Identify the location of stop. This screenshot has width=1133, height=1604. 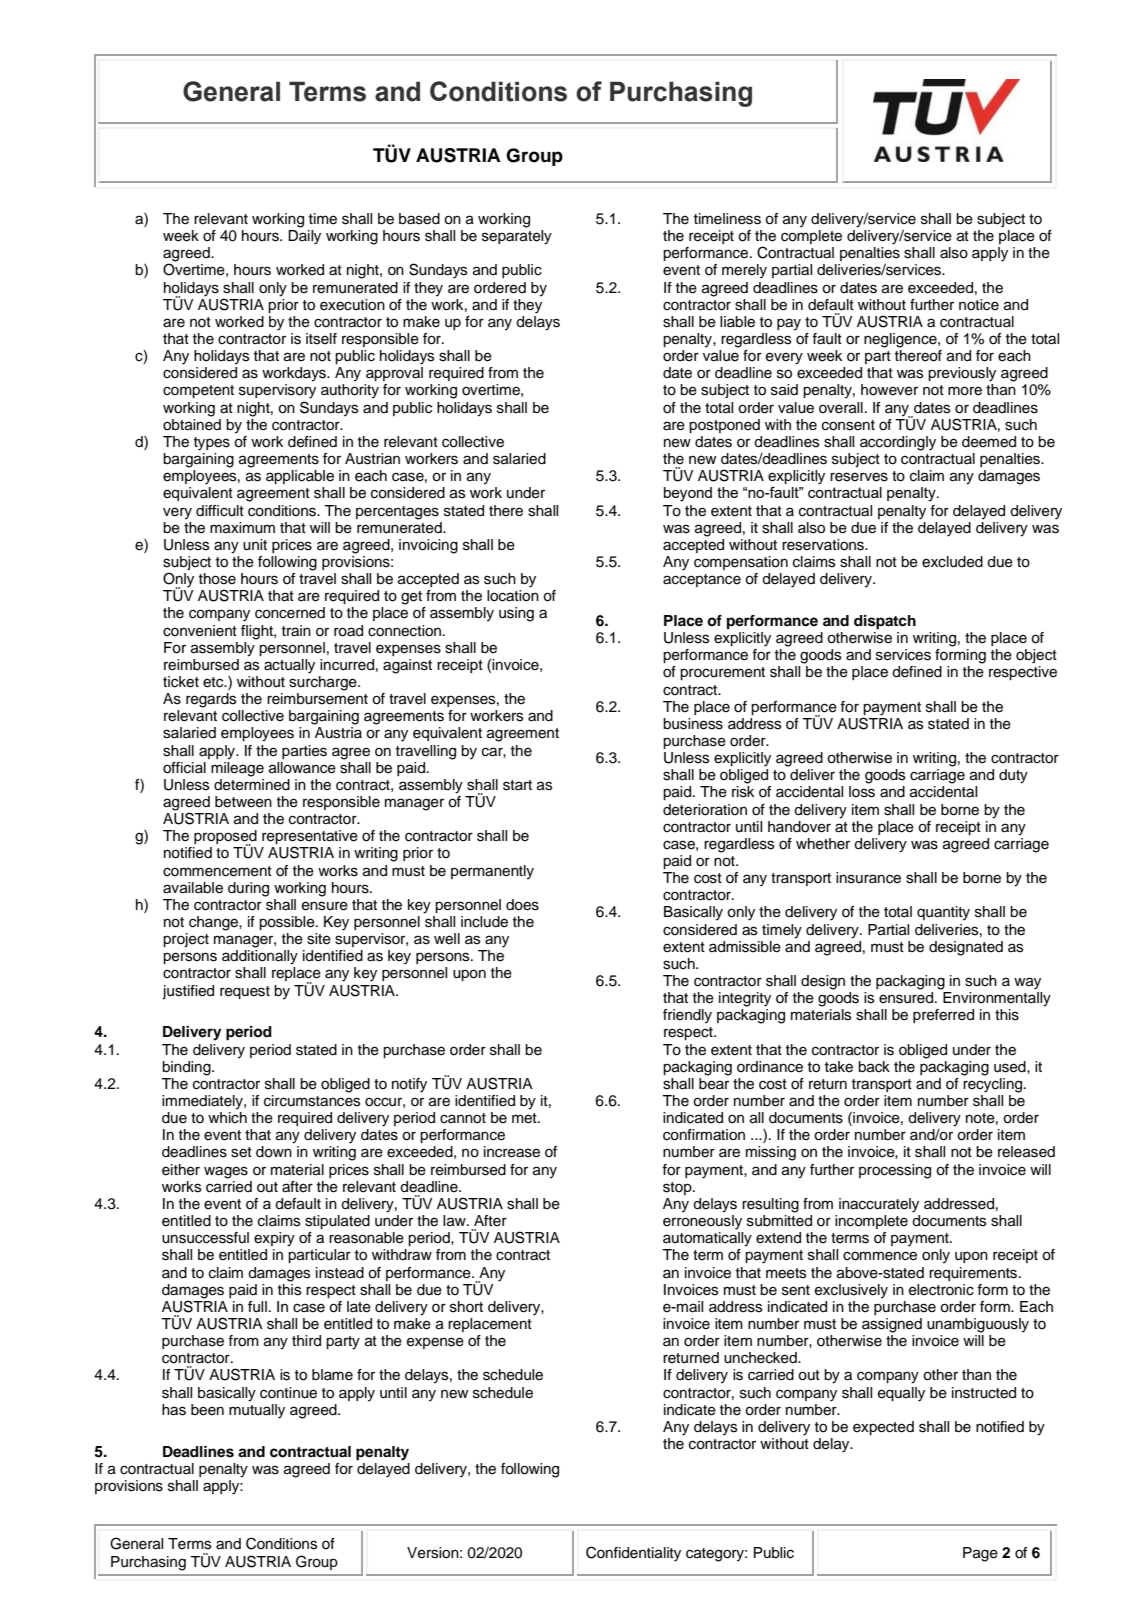
(678, 1188).
